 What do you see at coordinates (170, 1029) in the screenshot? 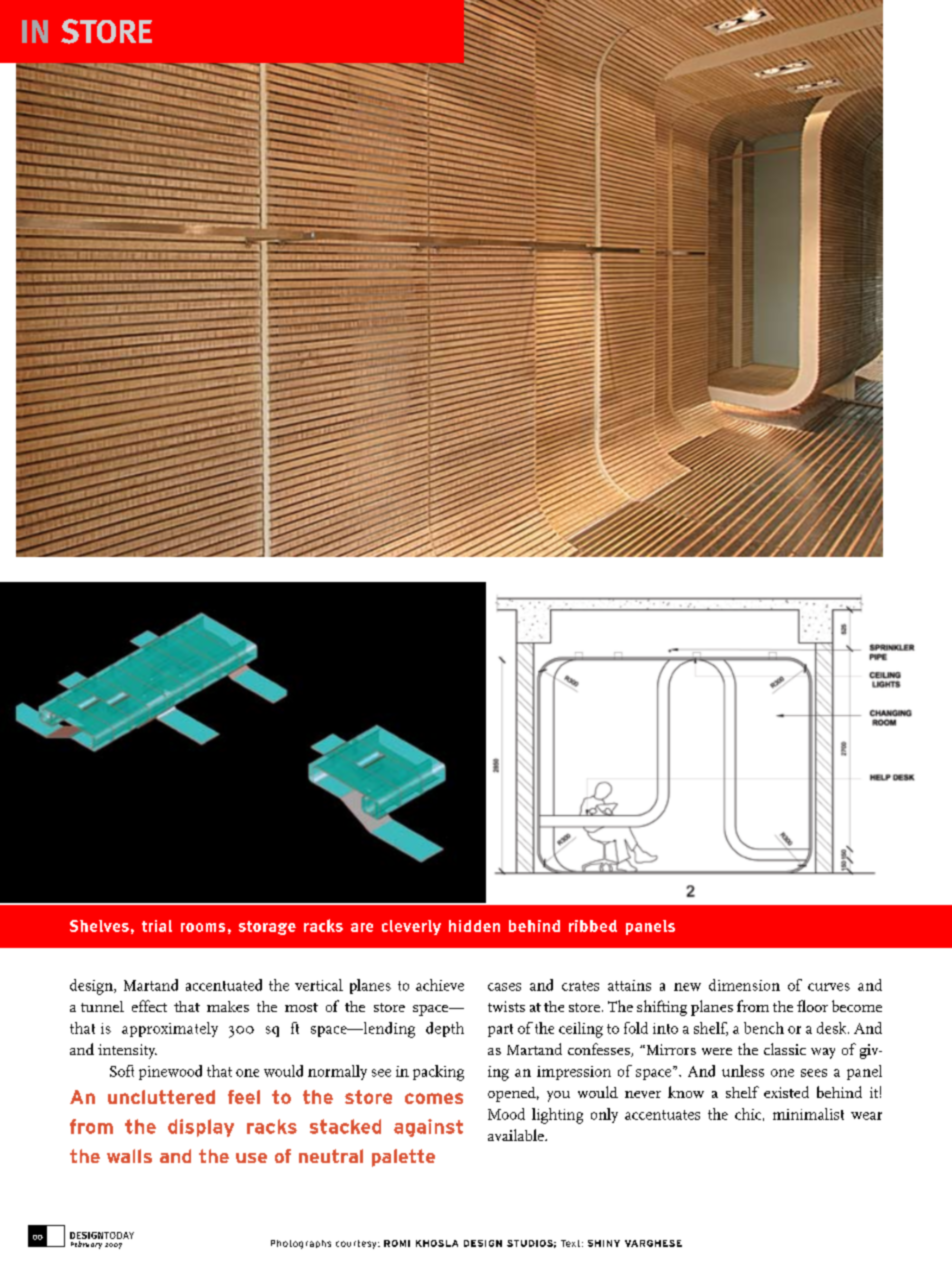
I see `approximately` at bounding box center [170, 1029].
